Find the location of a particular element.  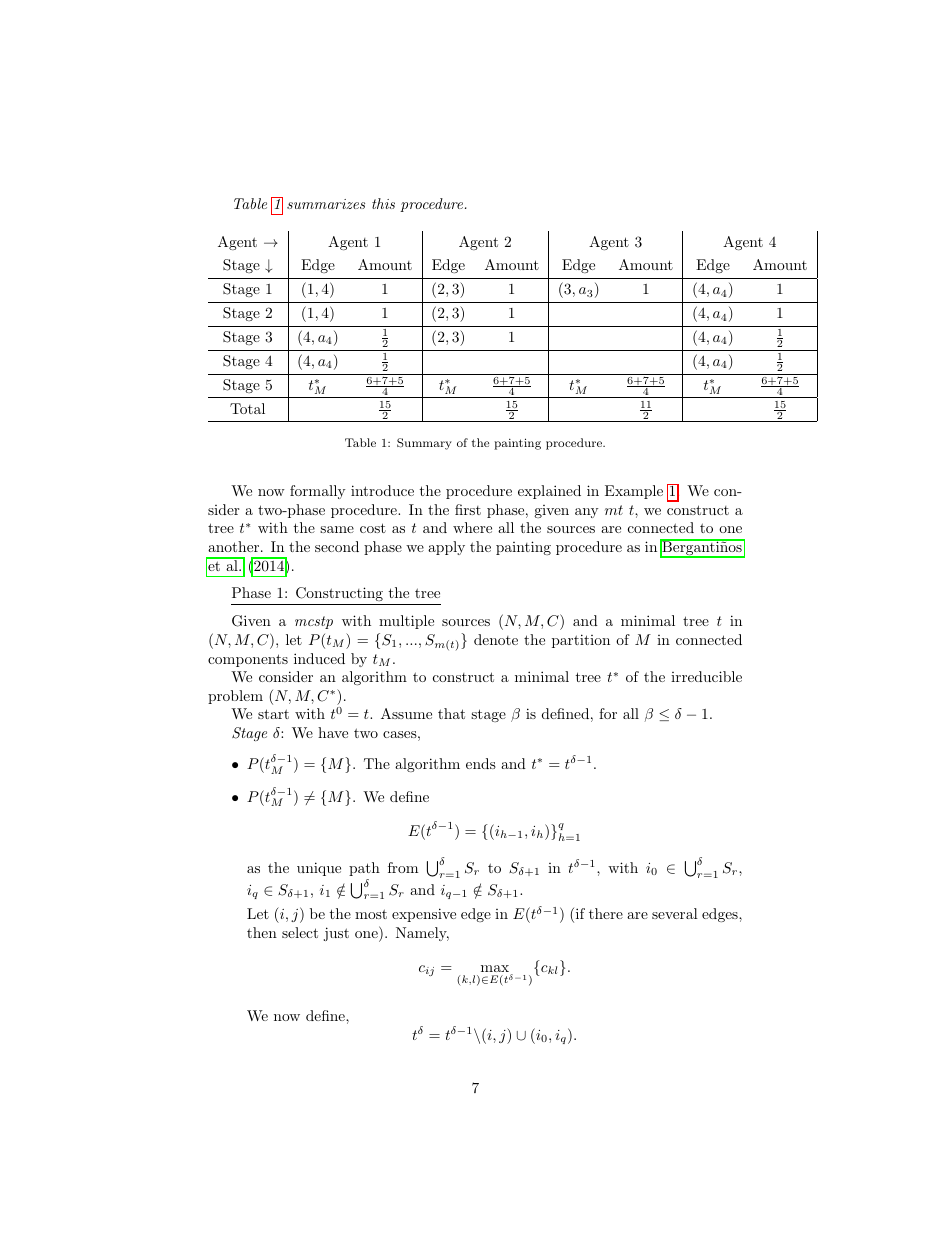

Total is located at coordinates (247, 408).
